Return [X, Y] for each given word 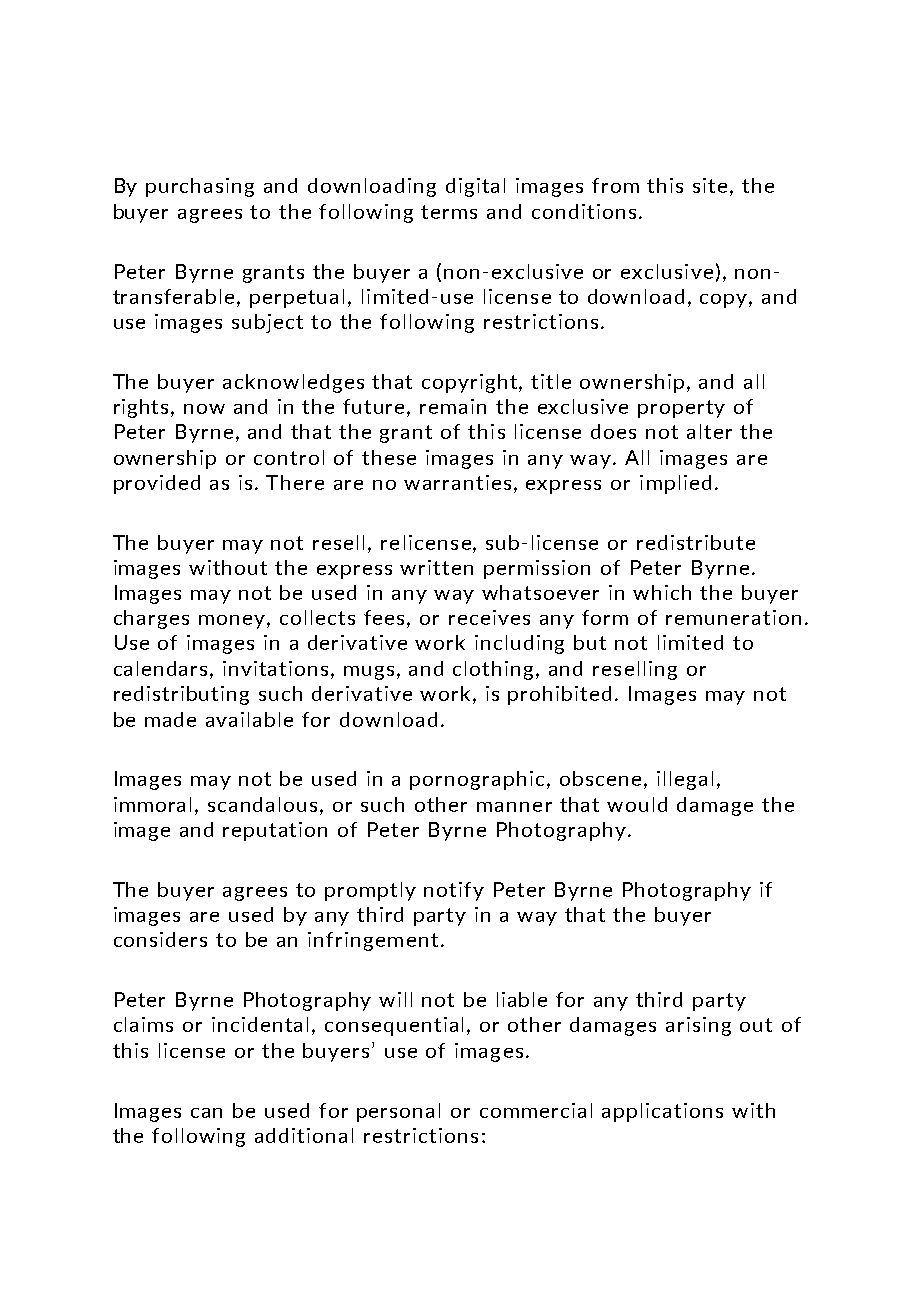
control [289, 457]
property [681, 409]
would [637, 804]
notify [454, 891]
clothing [495, 670]
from [615, 185]
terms [449, 212]
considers [160, 939]
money [233, 622]
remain [453, 406]
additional [304, 1135]
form [605, 617]
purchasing [200, 187]
